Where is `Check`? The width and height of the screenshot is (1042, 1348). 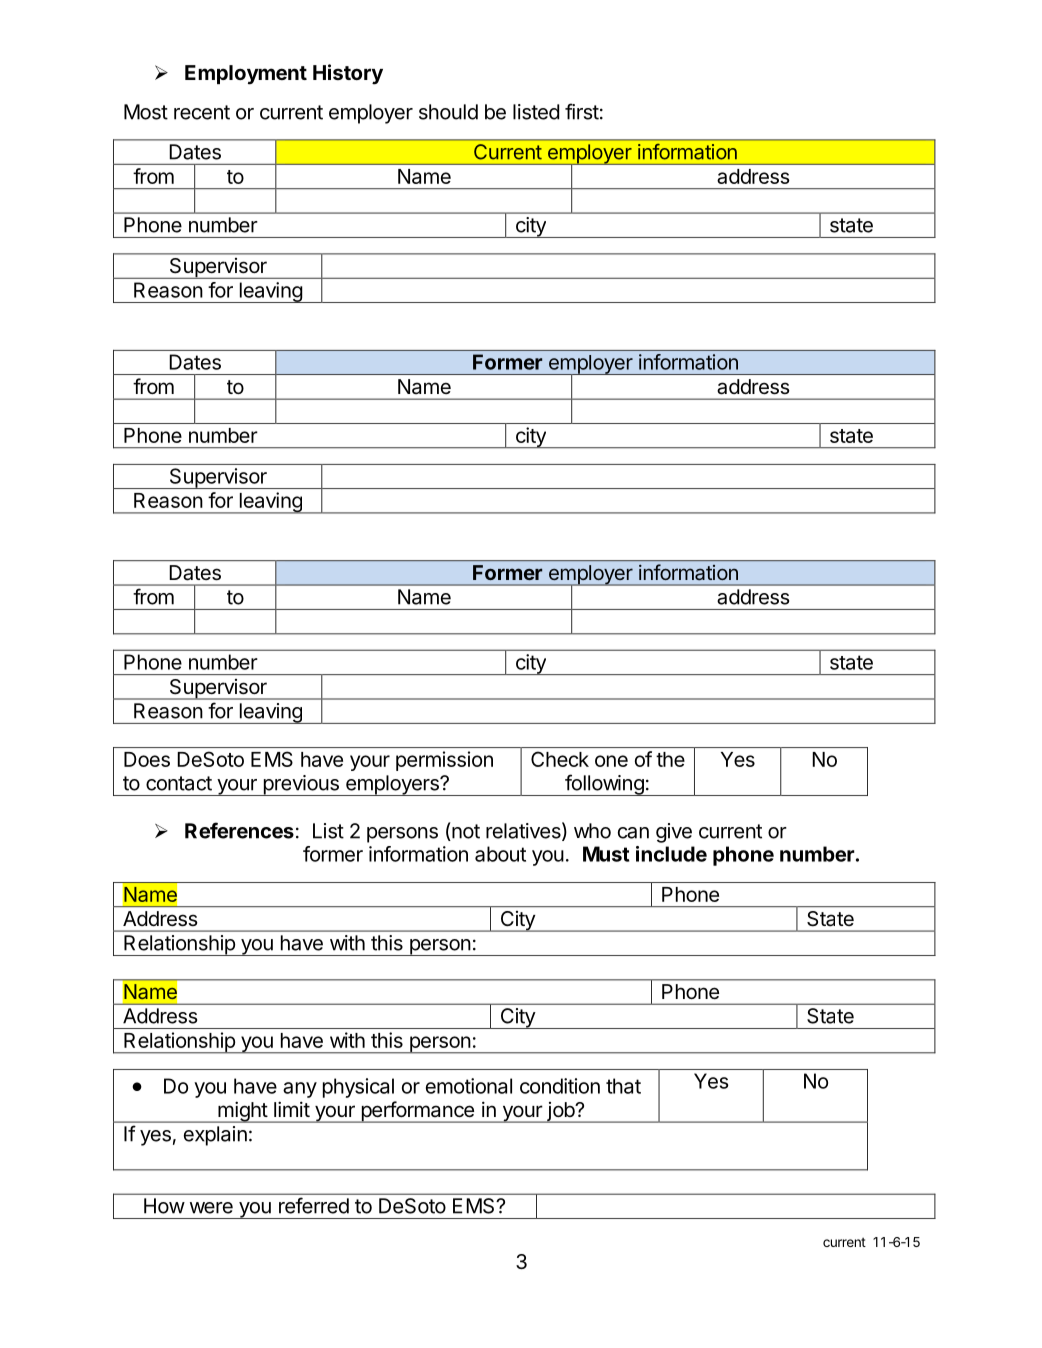 Check is located at coordinates (560, 759).
